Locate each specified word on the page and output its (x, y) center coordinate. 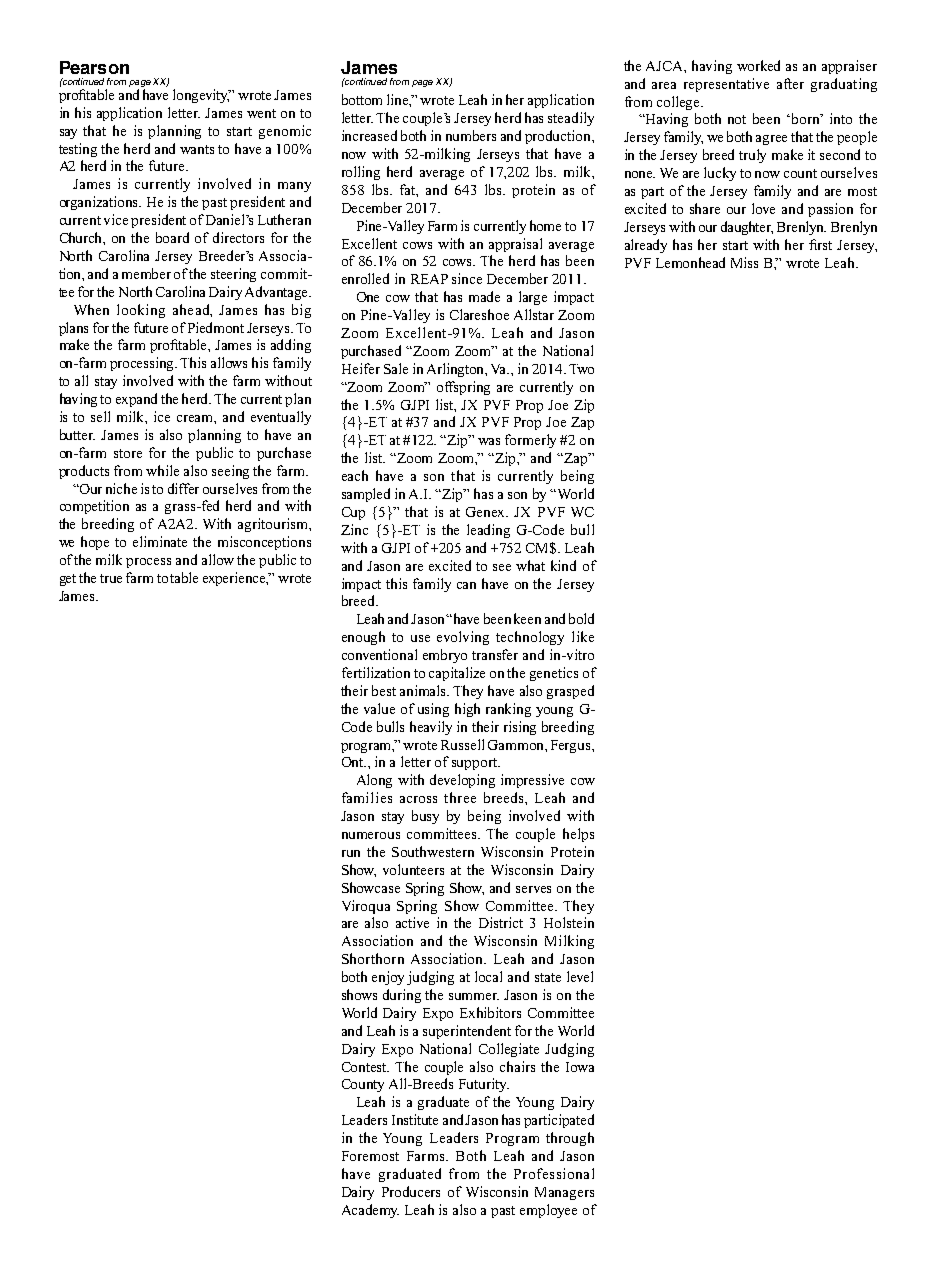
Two (581, 369)
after (790, 83)
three (460, 797)
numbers (471, 135)
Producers (411, 1191)
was (489, 441)
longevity (202, 96)
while (162, 470)
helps (578, 835)
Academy (370, 1211)
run (351, 853)
